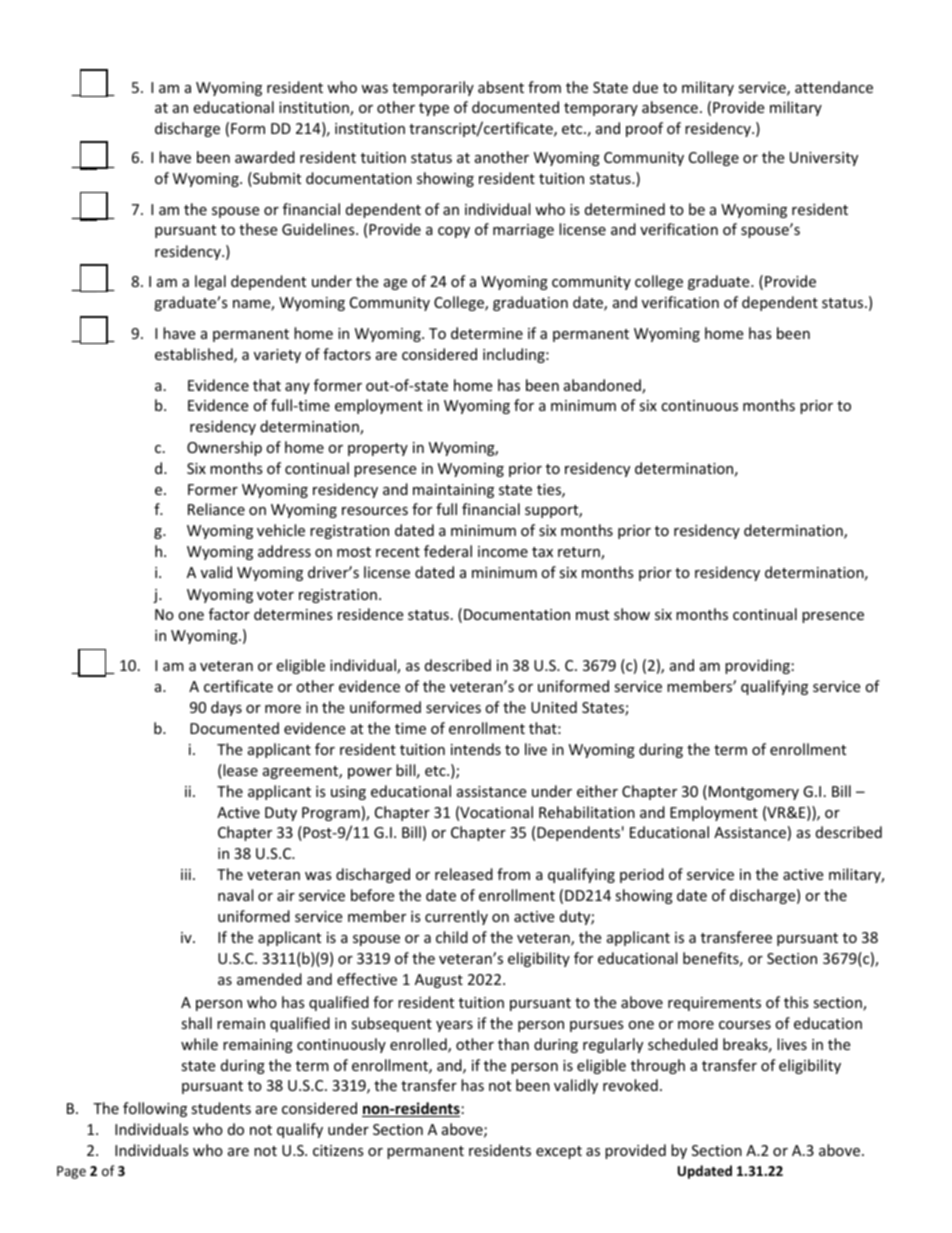 The image size is (952, 1233). What do you see at coordinates (603, 386) in the screenshot?
I see `abandoned` at bounding box center [603, 386].
